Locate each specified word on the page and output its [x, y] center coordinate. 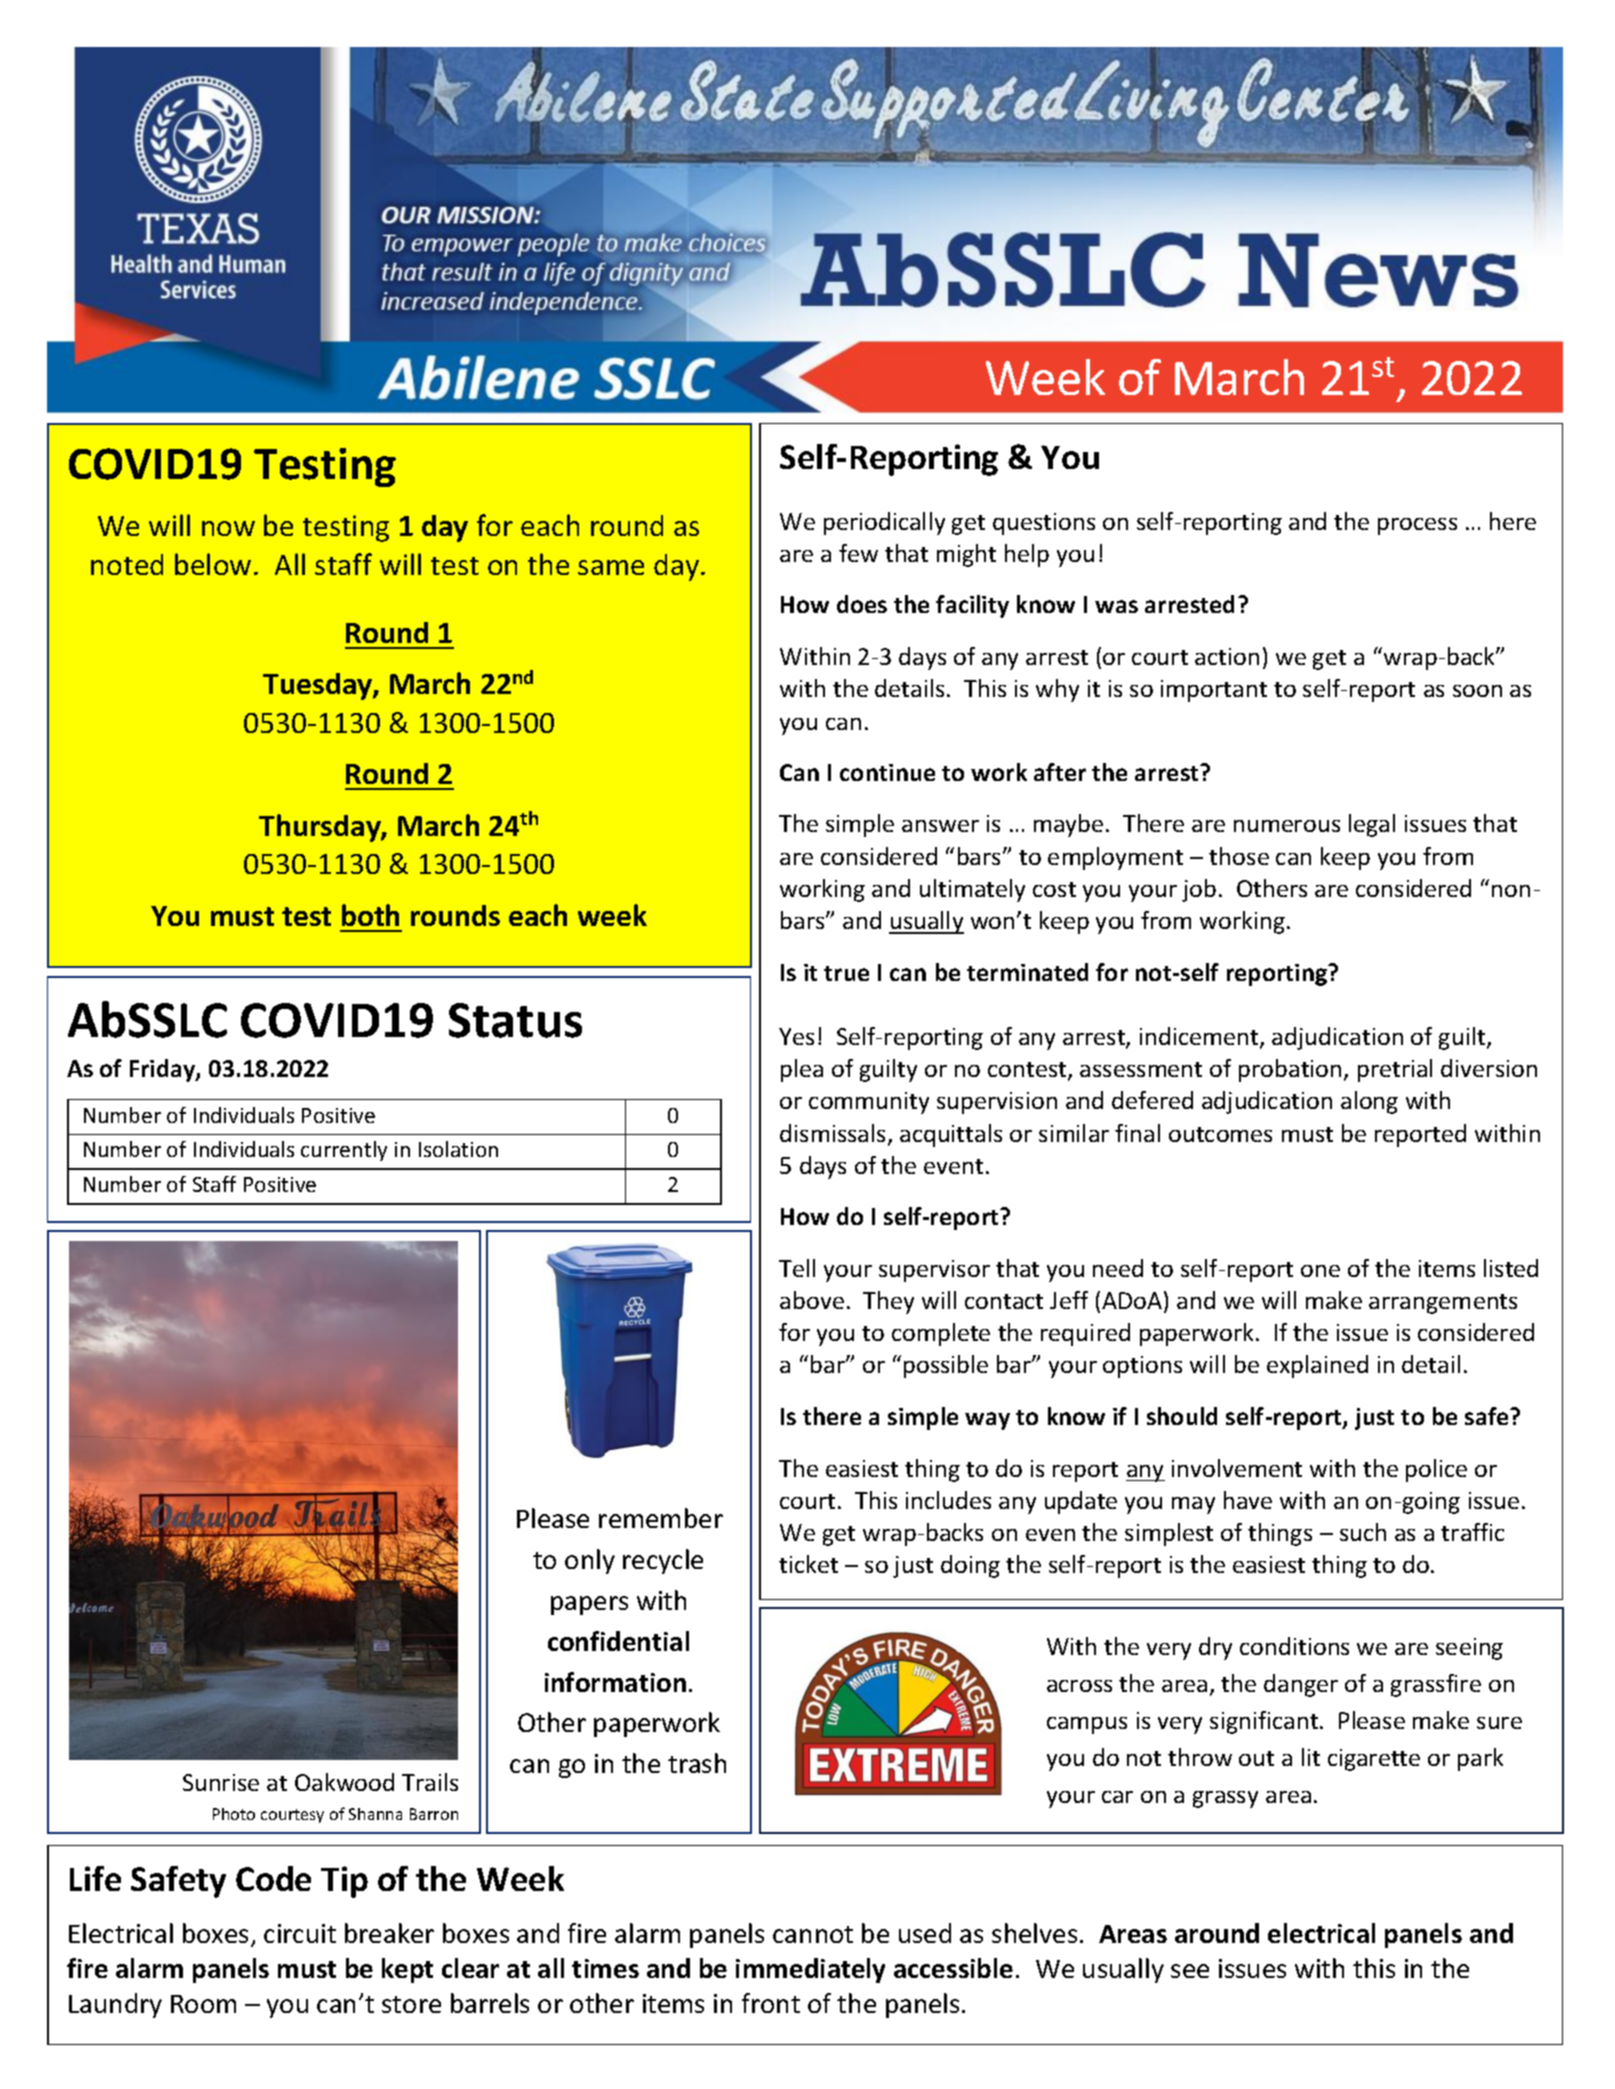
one [1320, 1271]
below [213, 564]
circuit [300, 1933]
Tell [797, 1268]
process [1417, 526]
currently [344, 1151]
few [858, 553]
